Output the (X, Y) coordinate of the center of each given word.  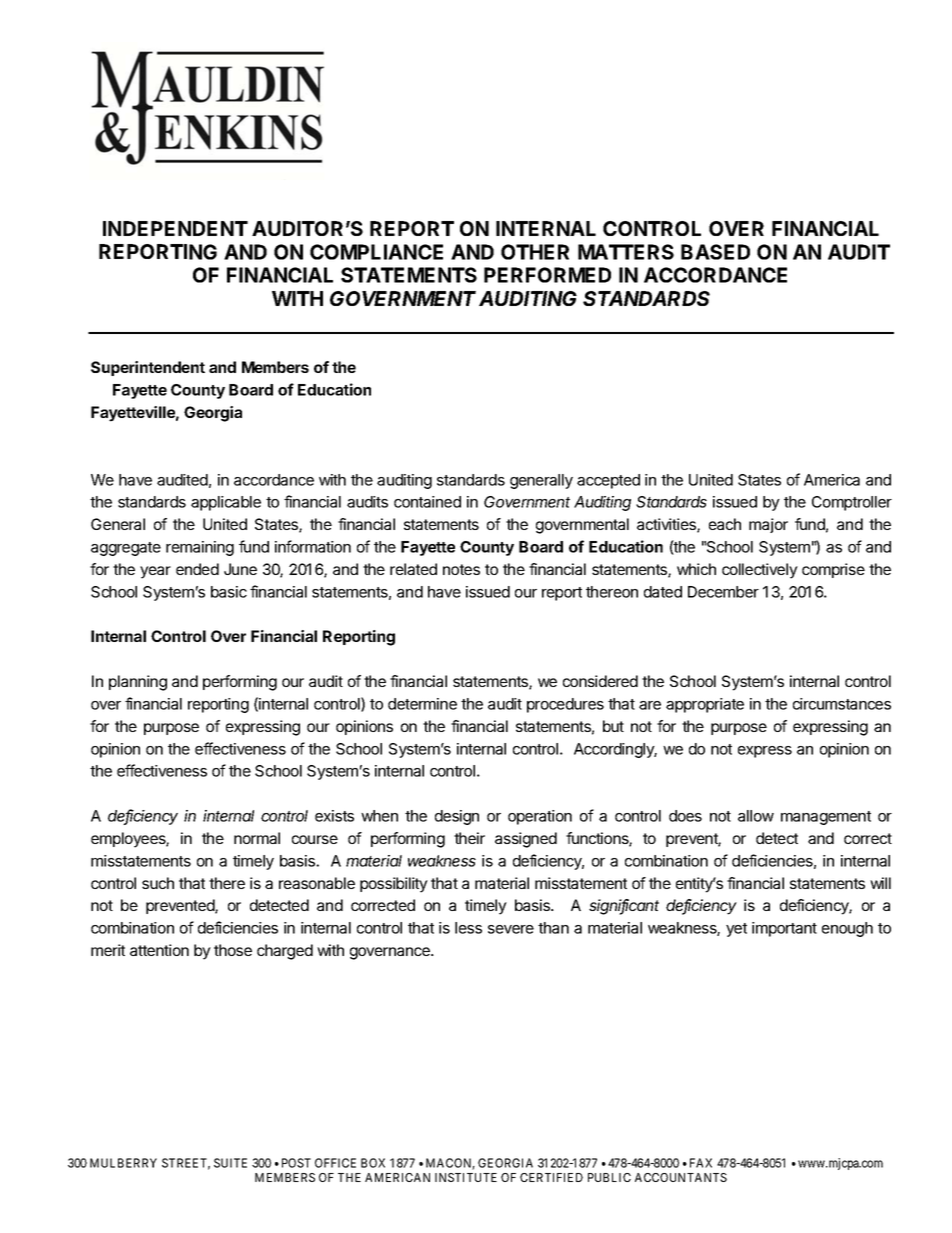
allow (756, 816)
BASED (715, 252)
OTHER (535, 252)
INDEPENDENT (175, 228)
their (469, 838)
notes (461, 569)
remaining (200, 548)
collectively (760, 571)
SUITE (230, 1163)
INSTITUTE (466, 1177)
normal (257, 838)
